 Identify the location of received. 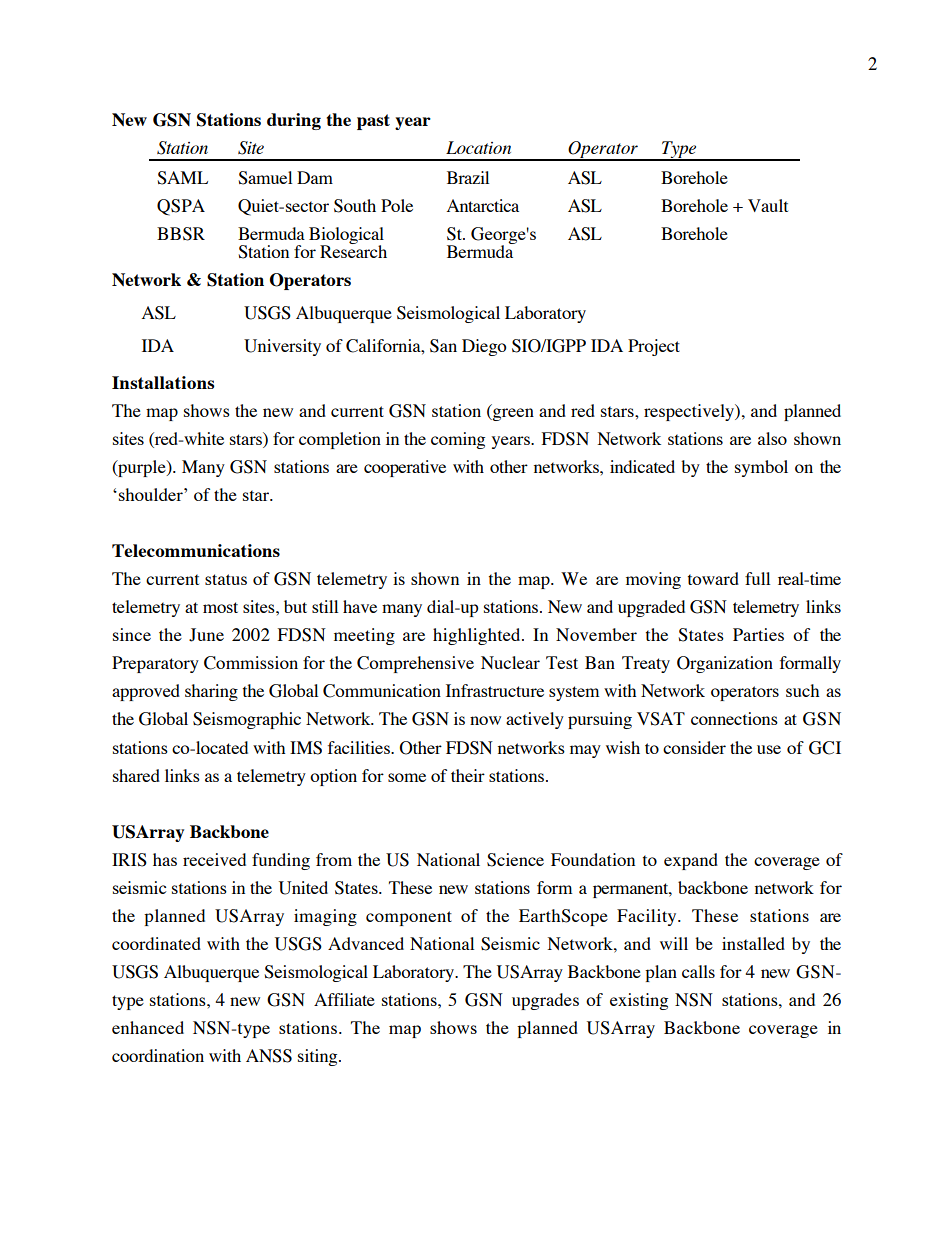
(214, 859).
